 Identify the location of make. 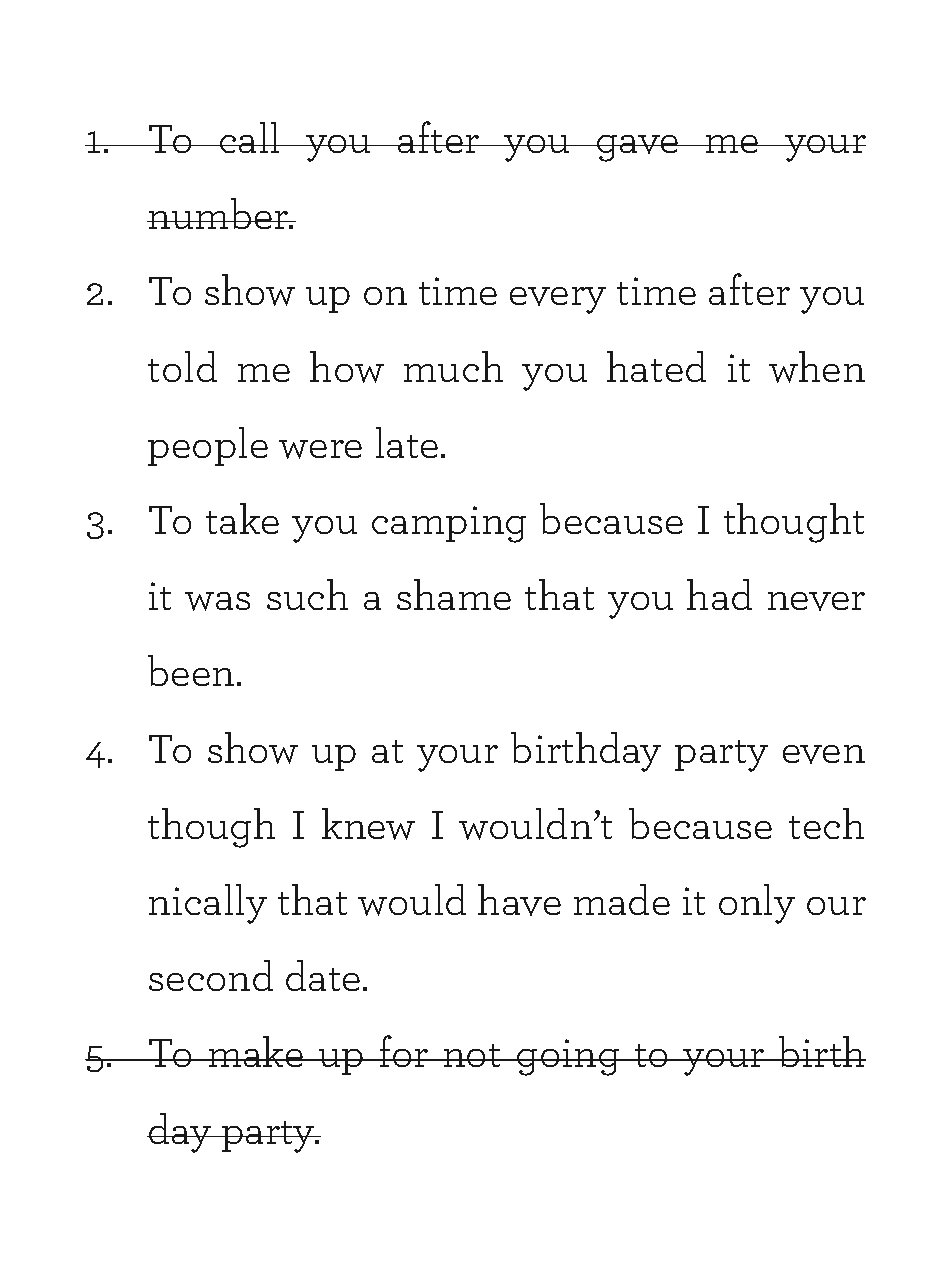
(256, 1051).
